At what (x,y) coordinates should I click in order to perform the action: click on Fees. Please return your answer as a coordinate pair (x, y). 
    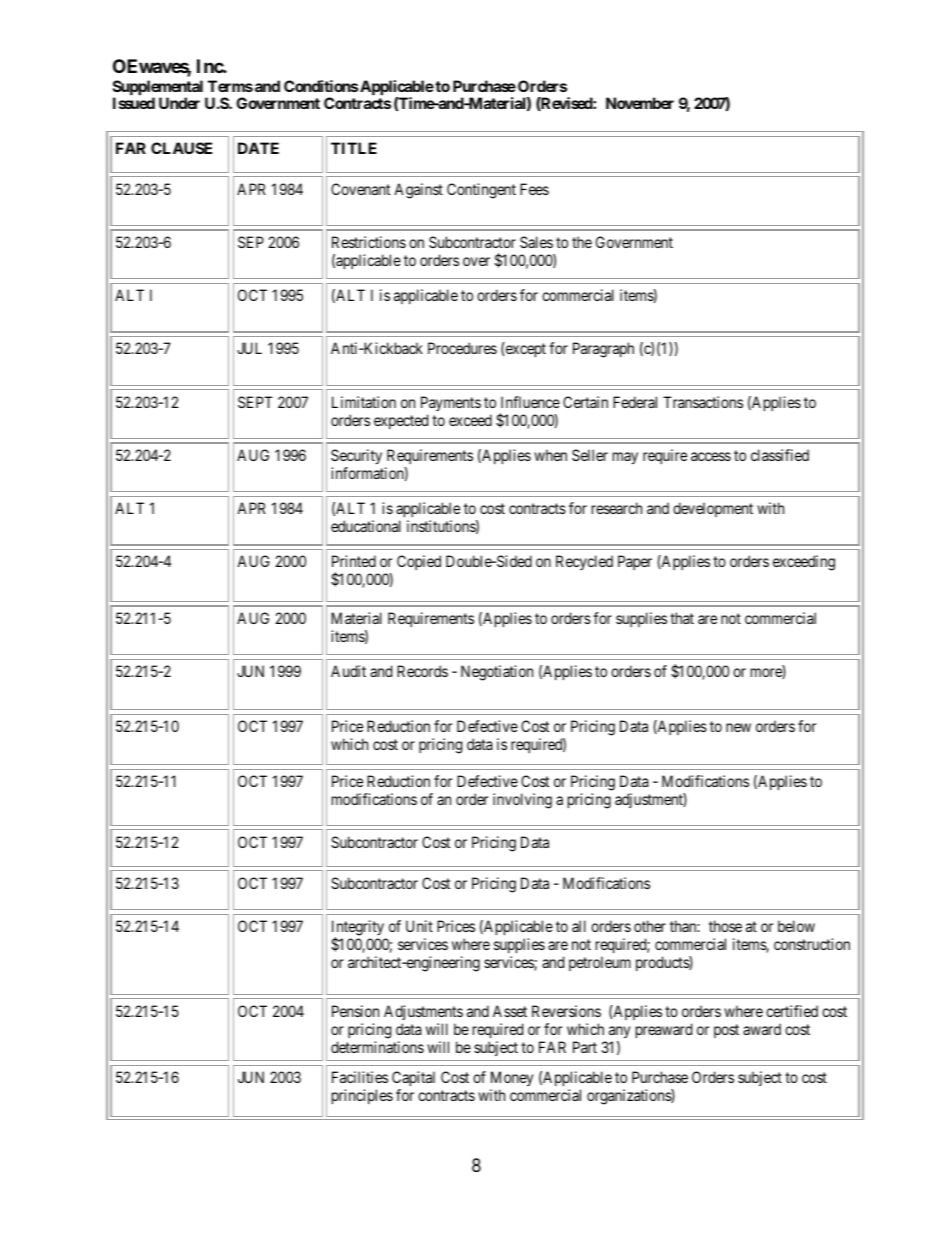
    Looking at the image, I should click on (534, 189).
